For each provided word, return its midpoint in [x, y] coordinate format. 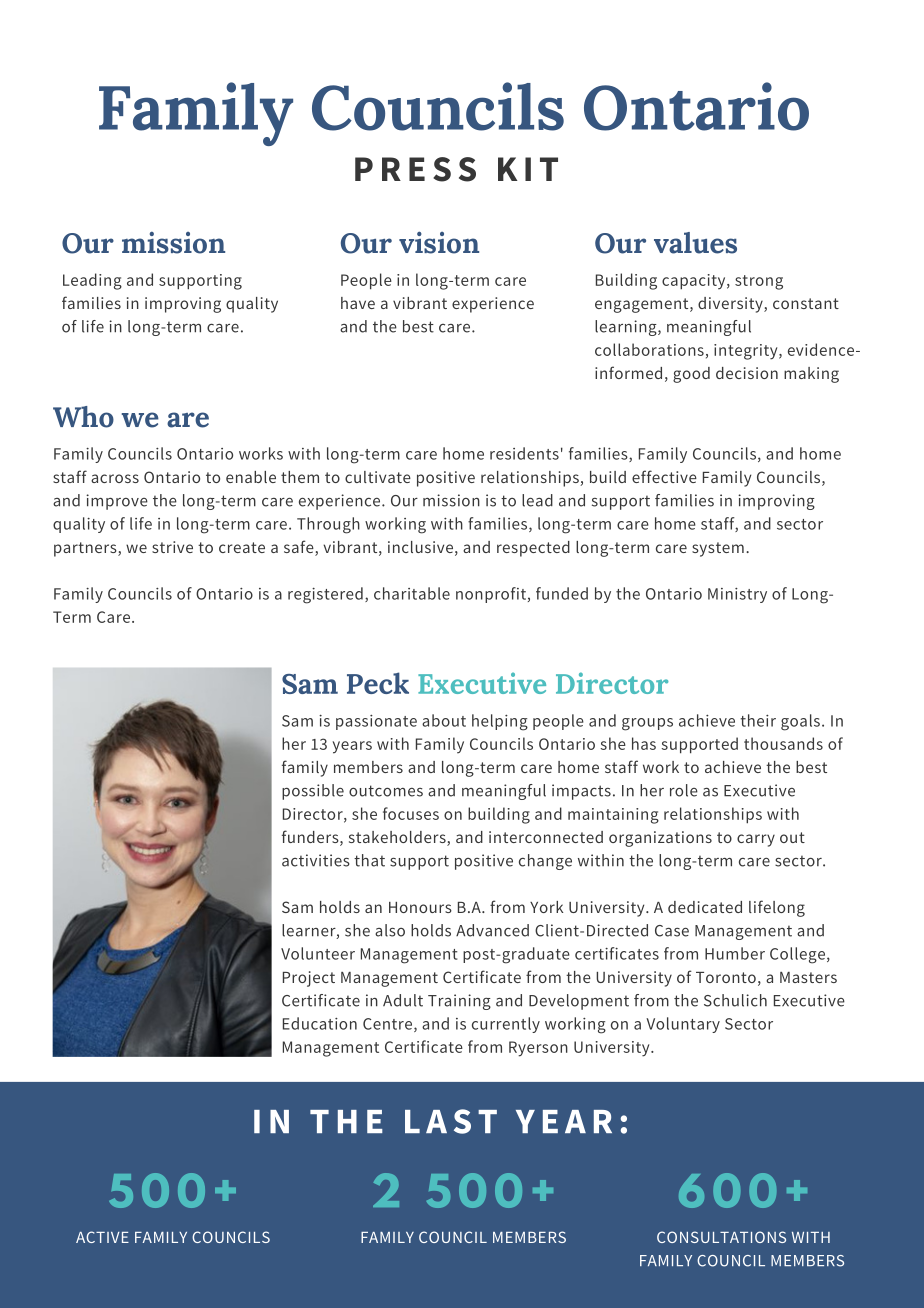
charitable [412, 593]
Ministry [737, 595]
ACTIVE [102, 1237]
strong [759, 282]
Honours [420, 907]
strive [172, 547]
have [358, 303]
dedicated [705, 907]
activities [316, 860]
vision [439, 242]
